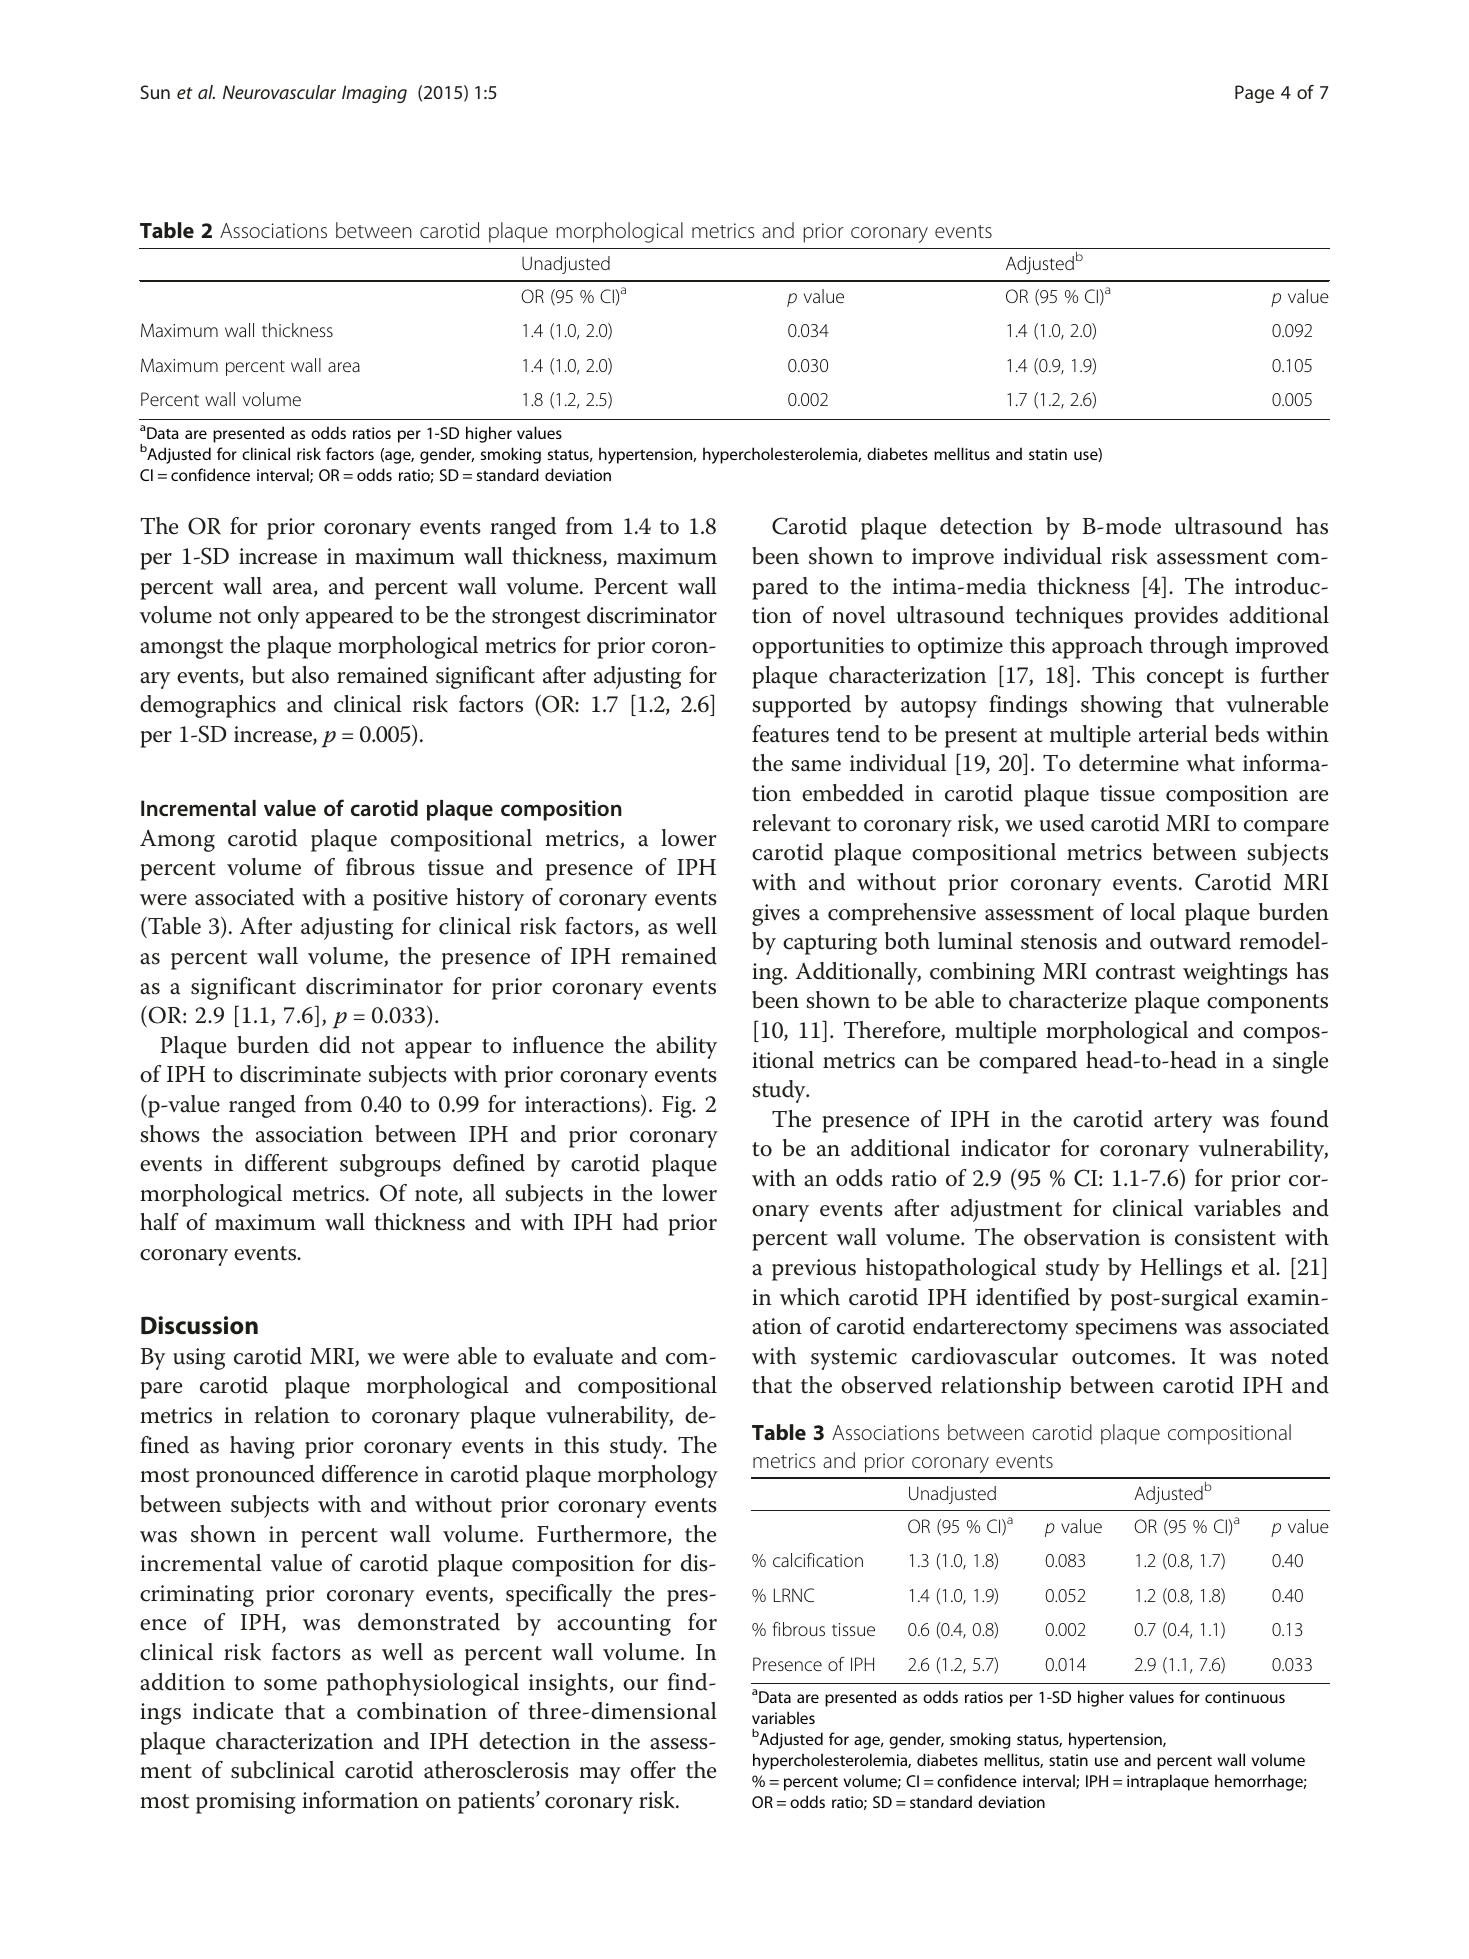  What do you see at coordinates (640, 1222) in the screenshot?
I see `had` at bounding box center [640, 1222].
